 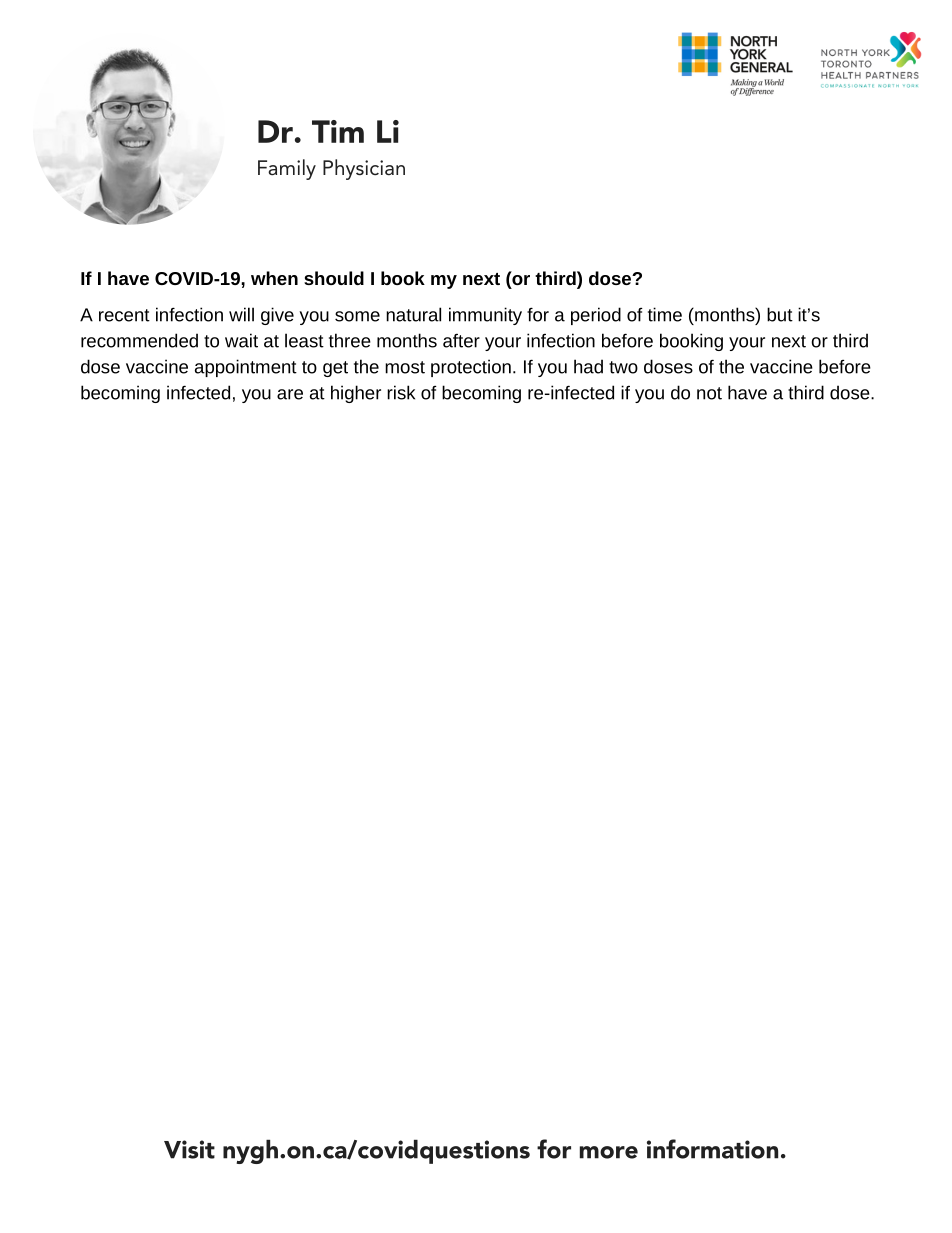 What do you see at coordinates (609, 1152) in the screenshot?
I see `more` at bounding box center [609, 1152].
